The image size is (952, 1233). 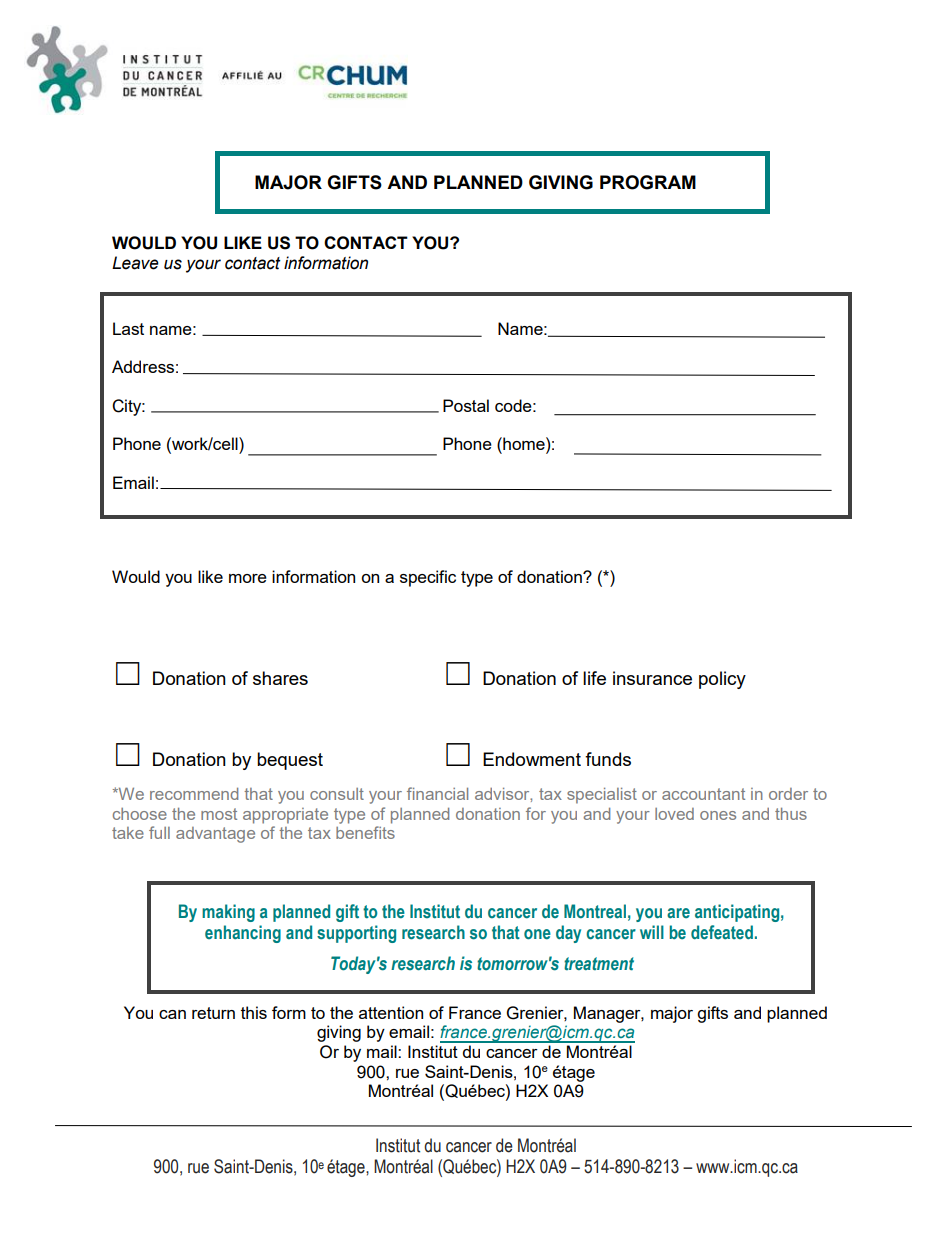 I want to click on insurance, so click(x=652, y=678).
